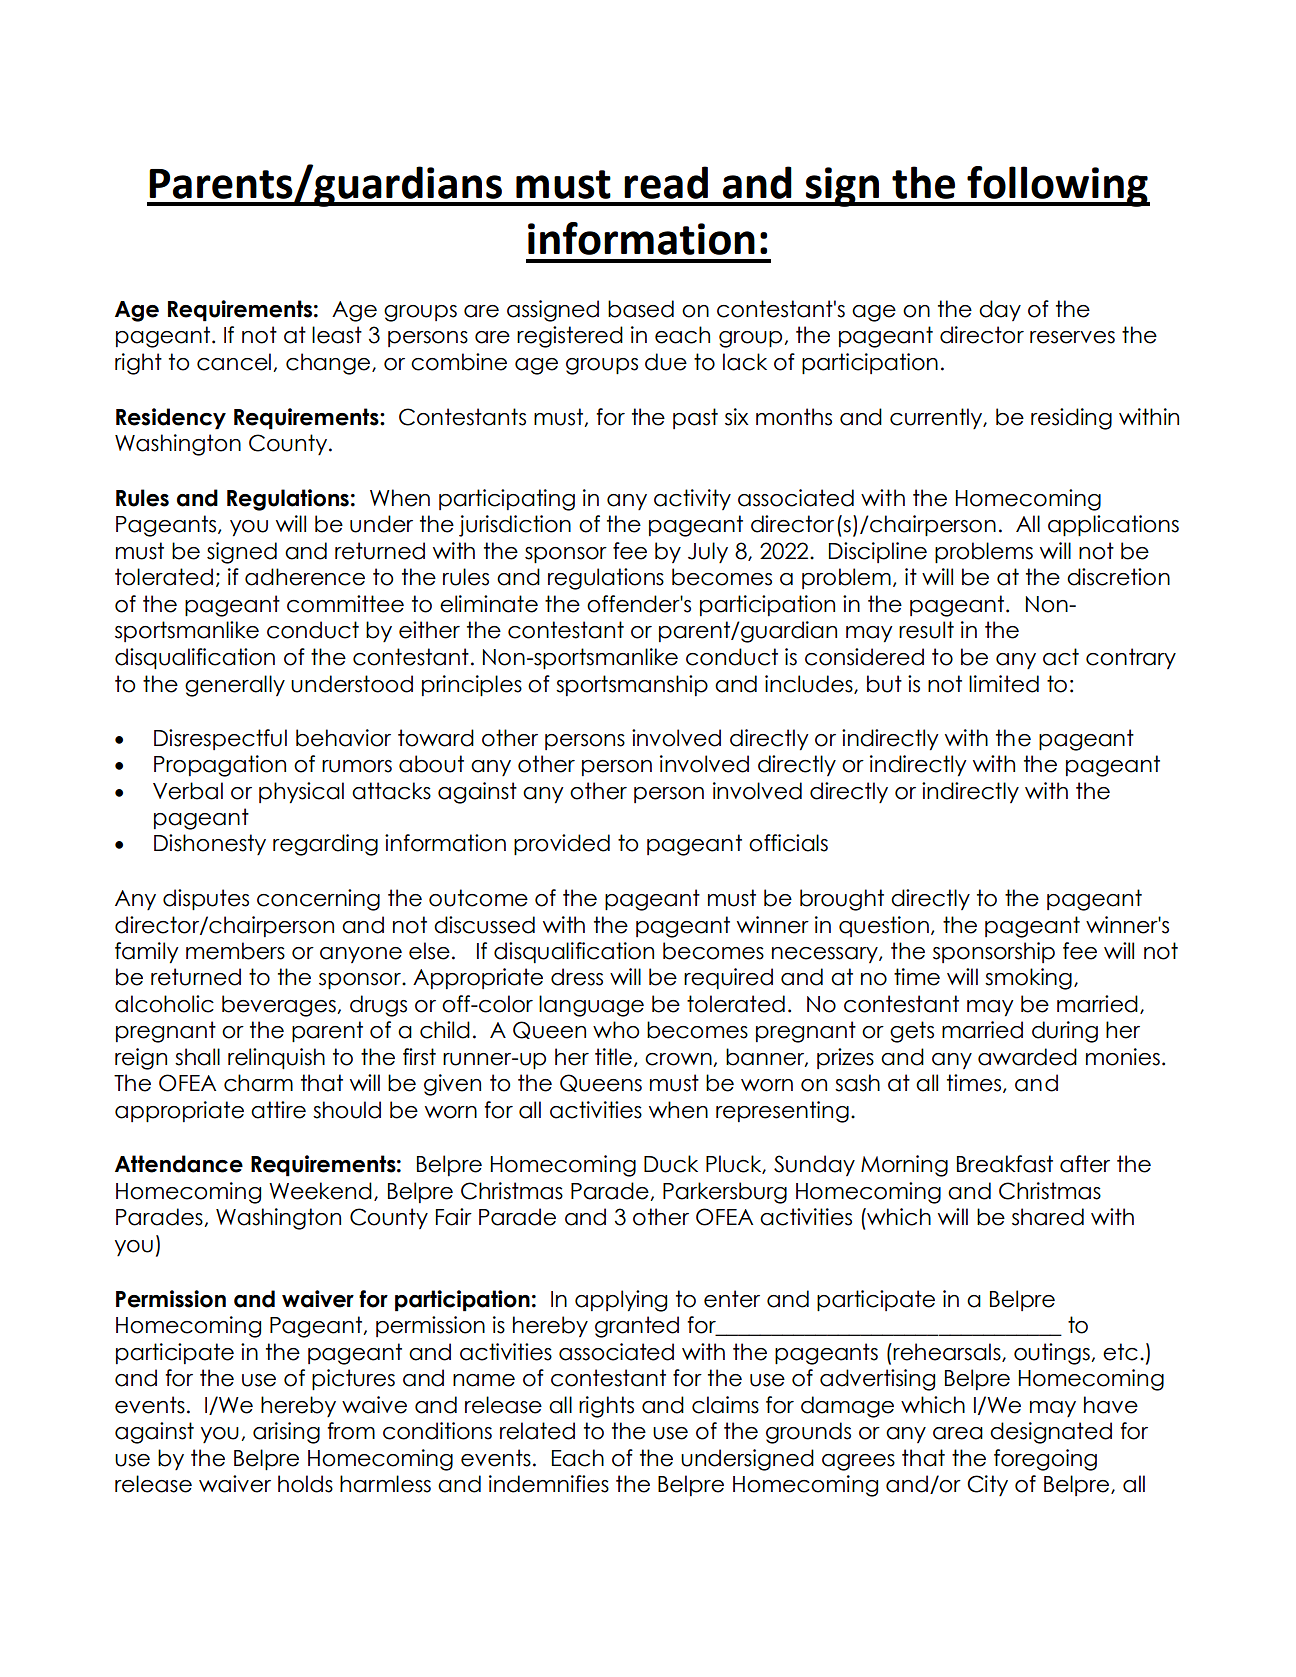  I want to click on arising, so click(286, 1433).
